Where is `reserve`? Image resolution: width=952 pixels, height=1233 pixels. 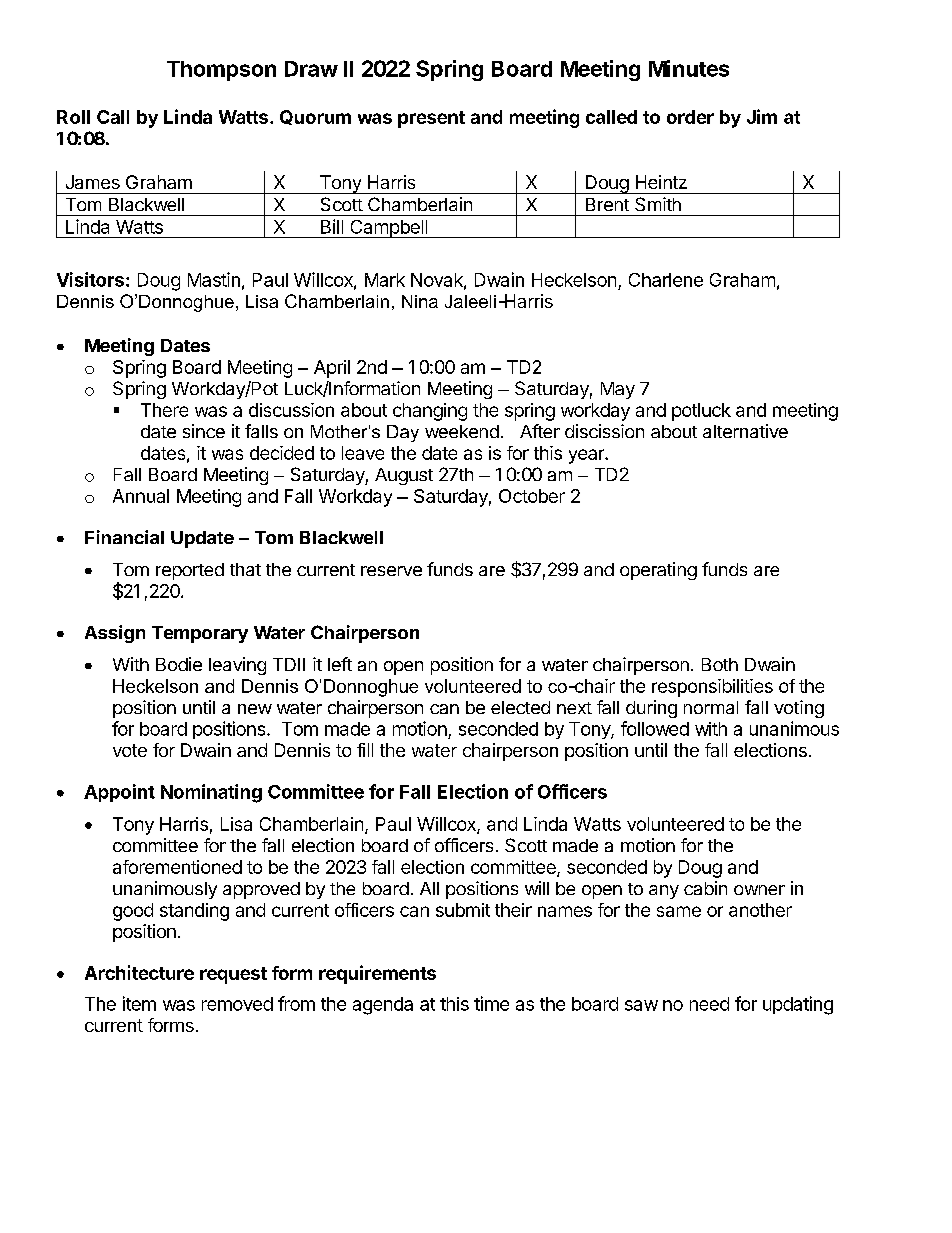
reserve is located at coordinates (391, 571).
